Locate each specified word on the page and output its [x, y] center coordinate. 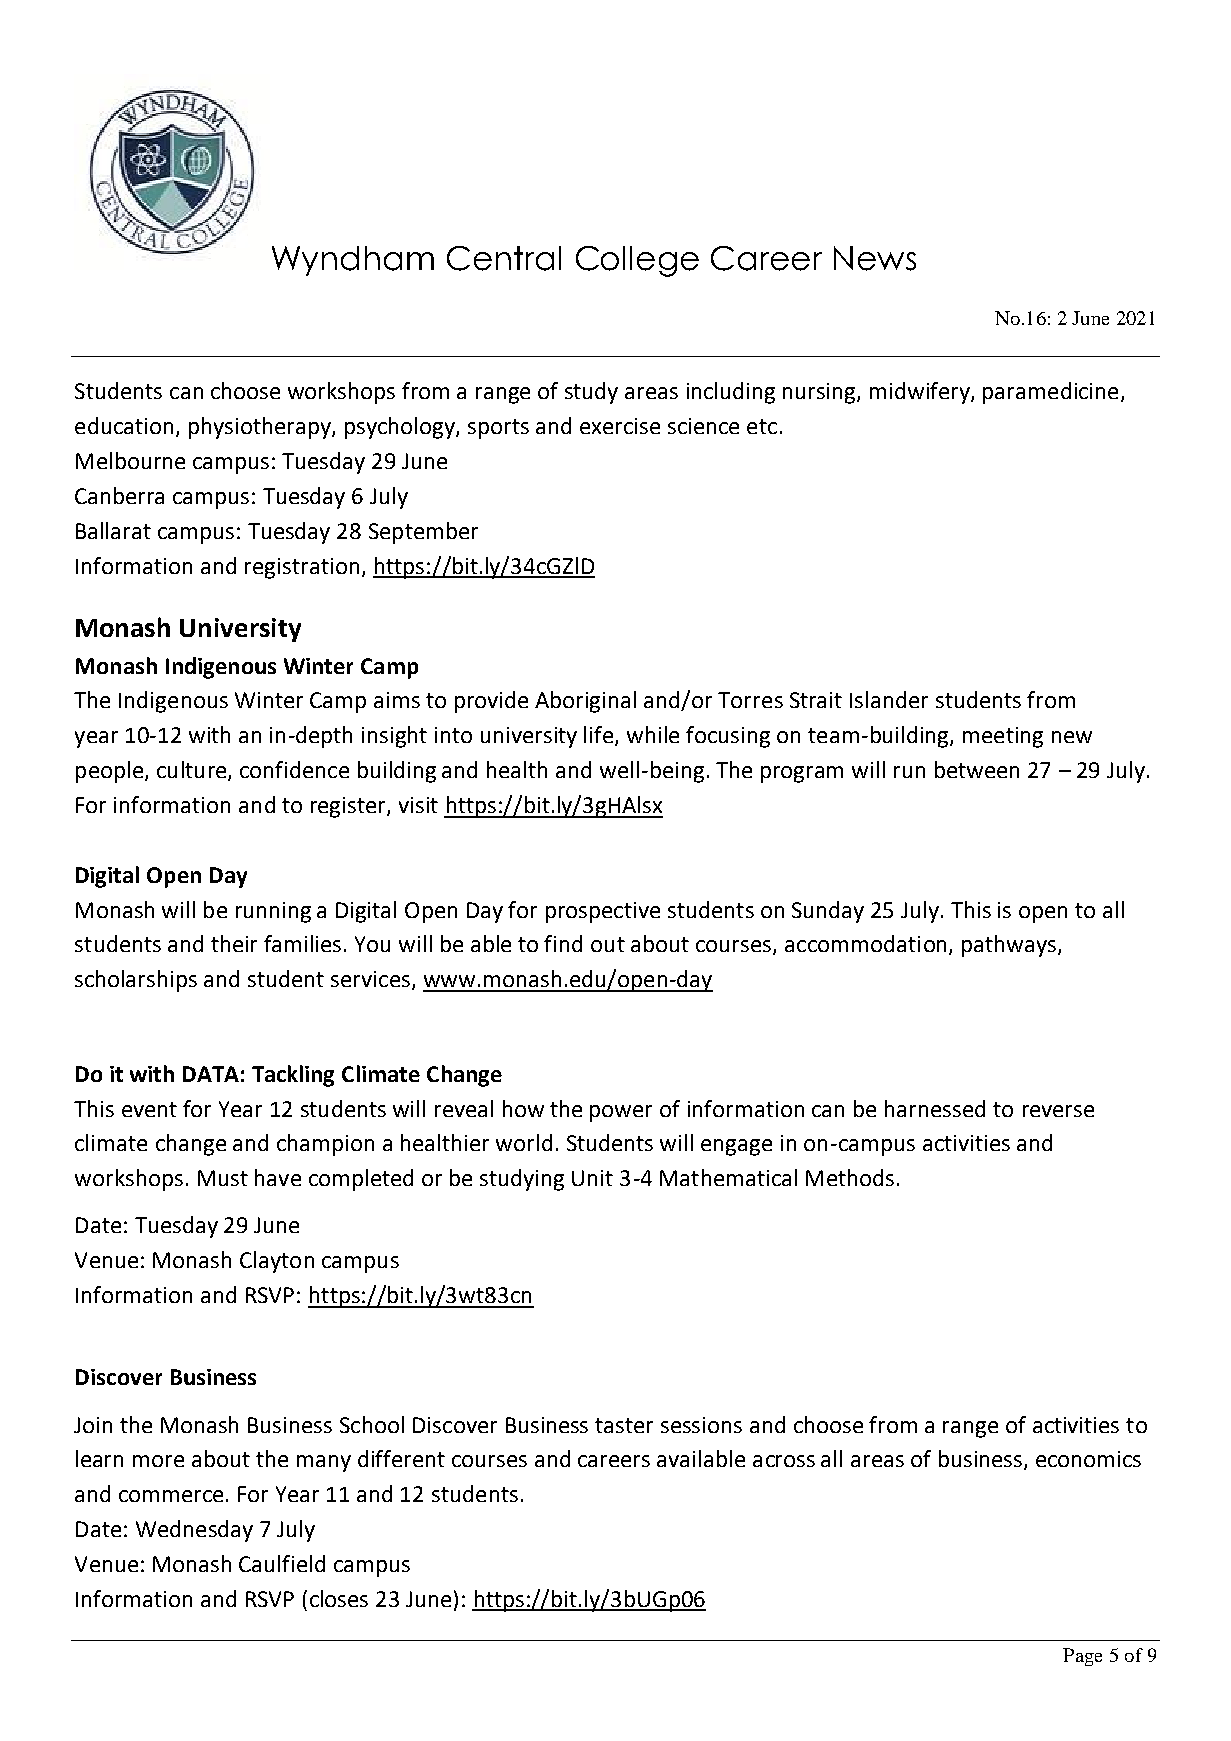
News [875, 258]
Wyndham [353, 261]
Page [1082, 1657]
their [234, 943]
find [563, 943]
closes [339, 1598]
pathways [1010, 946]
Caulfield [282, 1563]
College [637, 261]
